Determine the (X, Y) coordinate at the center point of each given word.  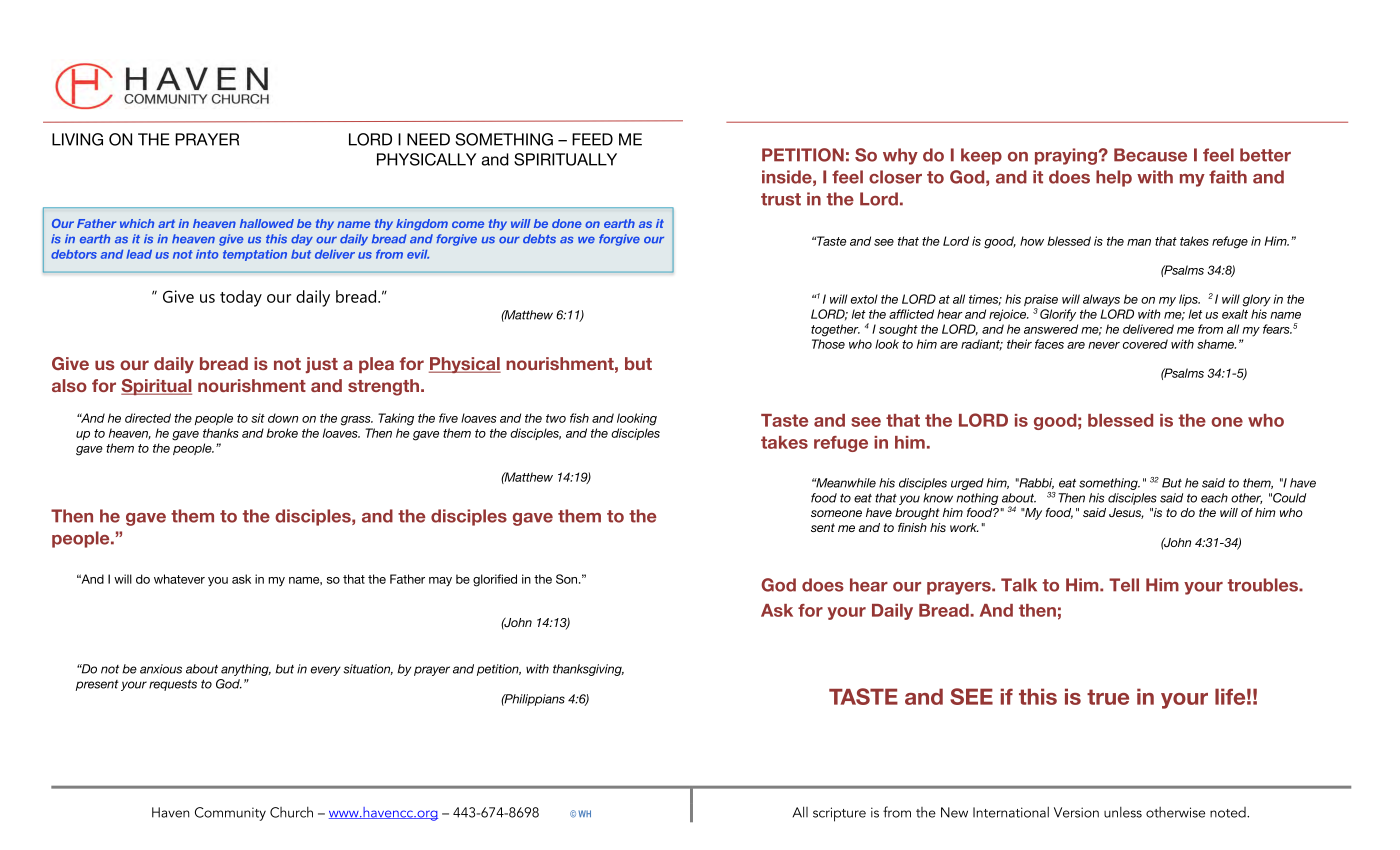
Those (828, 344)
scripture (839, 814)
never (1104, 345)
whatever (179, 579)
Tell (1124, 585)
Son (568, 579)
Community (230, 814)
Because (1150, 155)
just (322, 365)
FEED (592, 139)
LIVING (77, 139)
